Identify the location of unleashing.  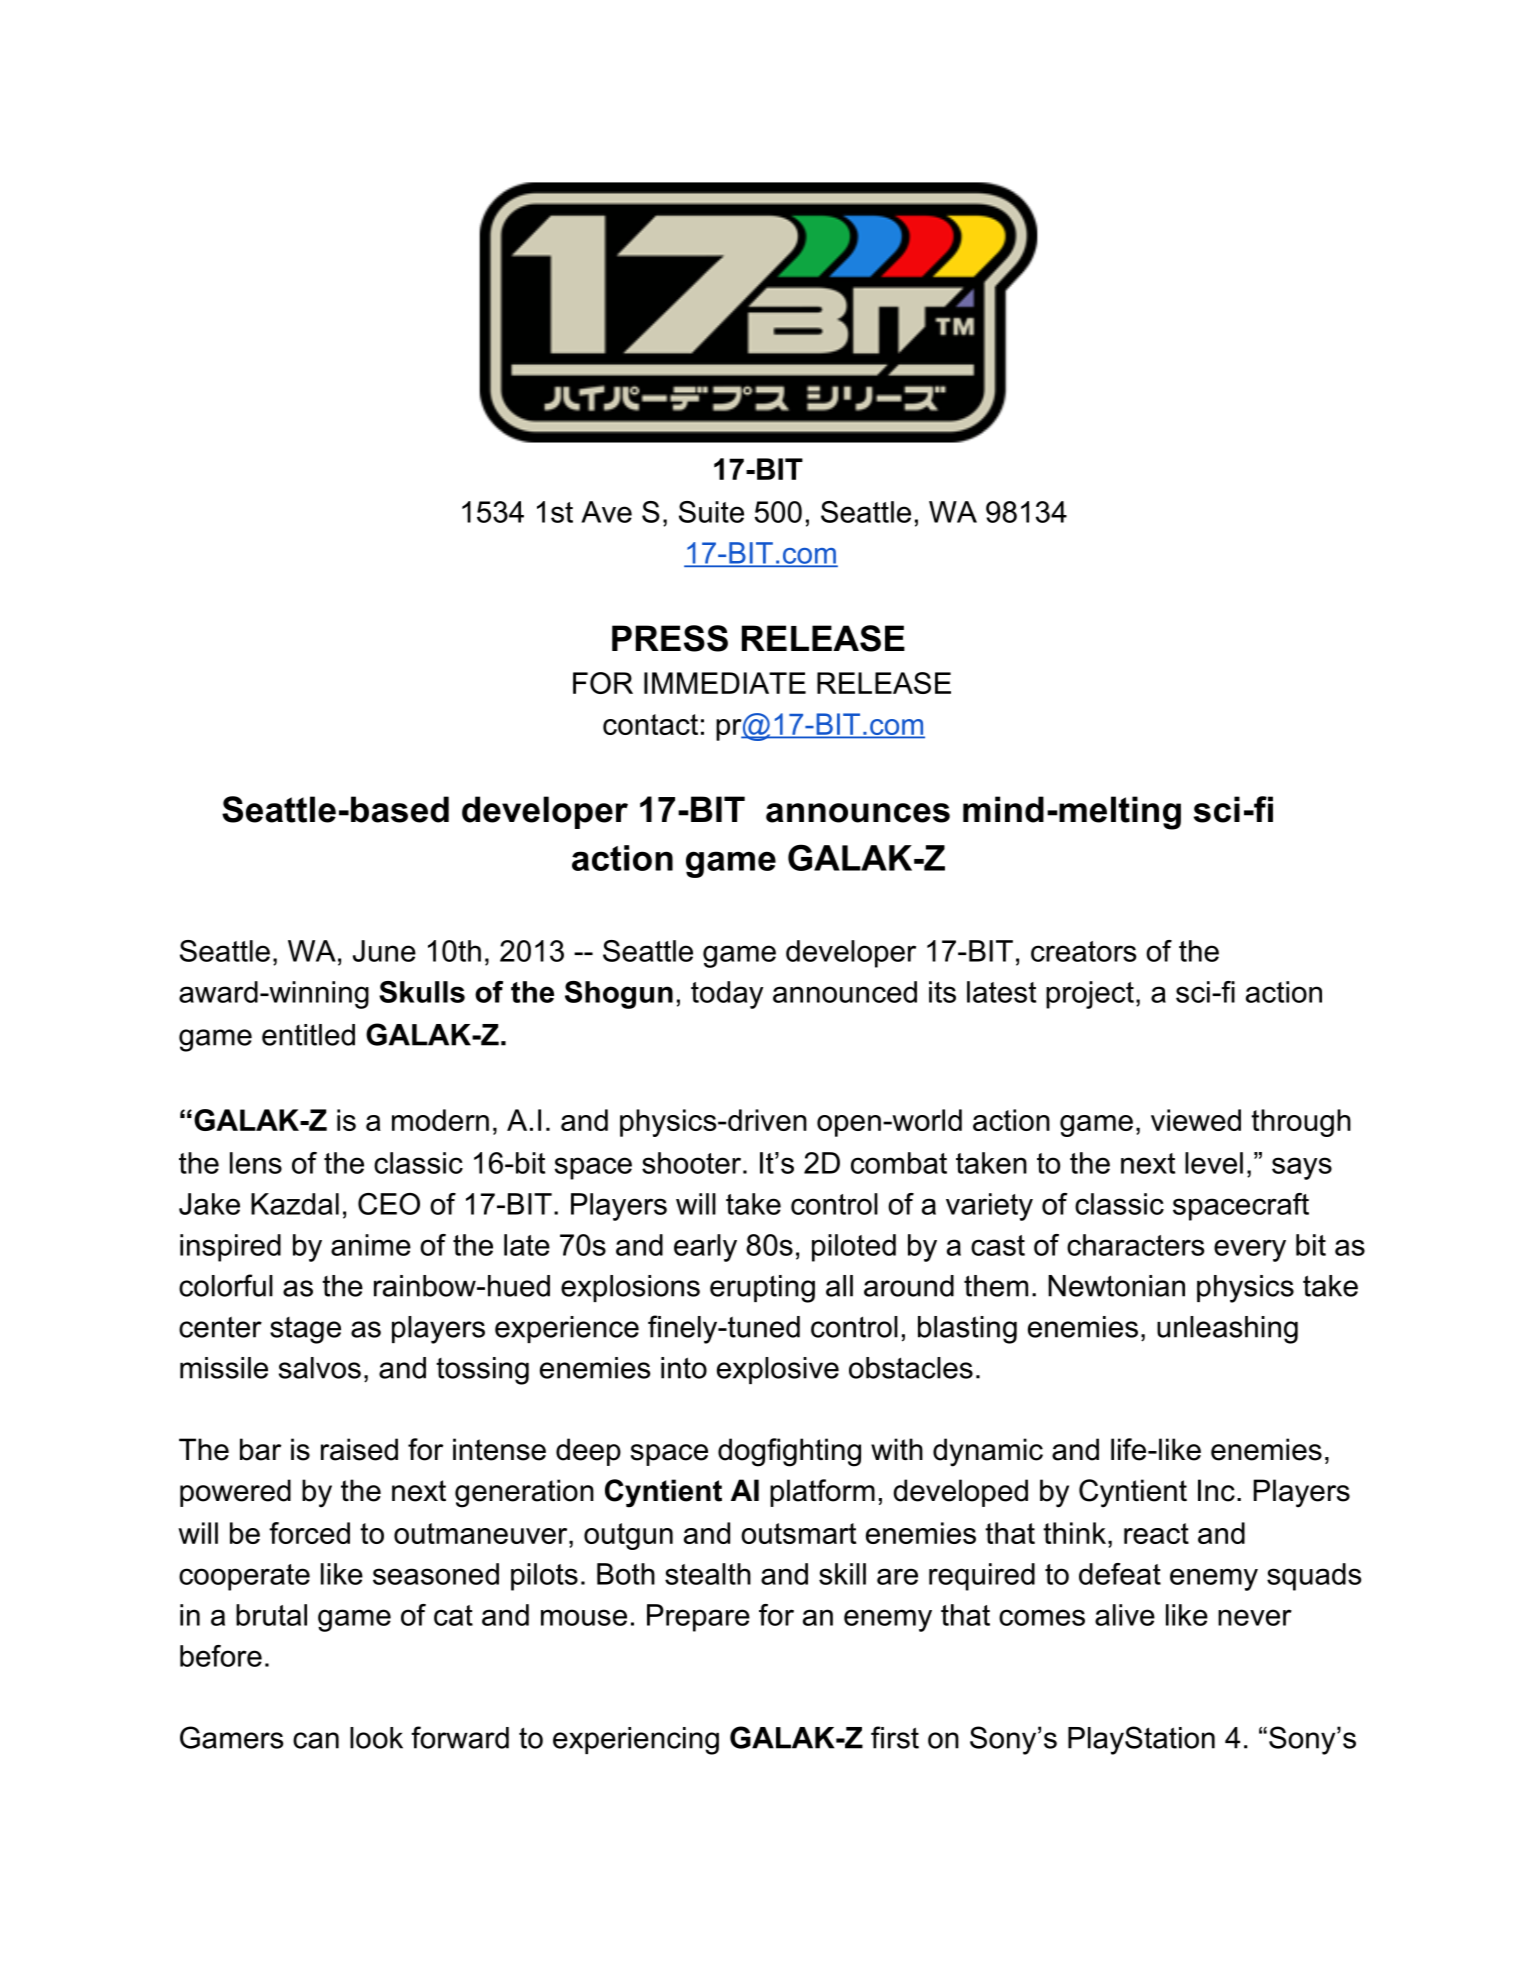
(1227, 1330).
